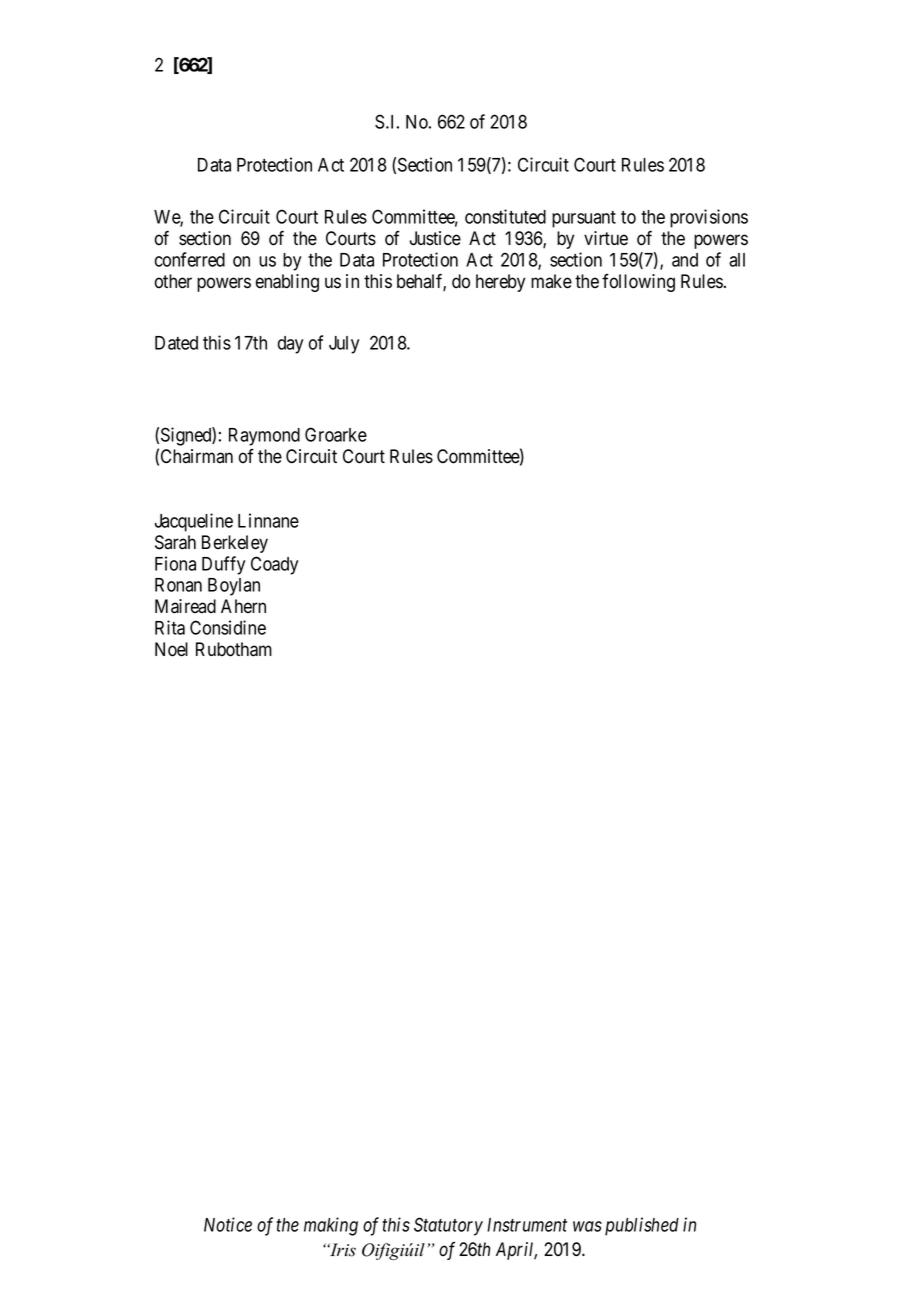 This screenshot has height=1308, width=924. Describe the element at coordinates (190, 259) in the screenshot. I see `conferred` at that location.
